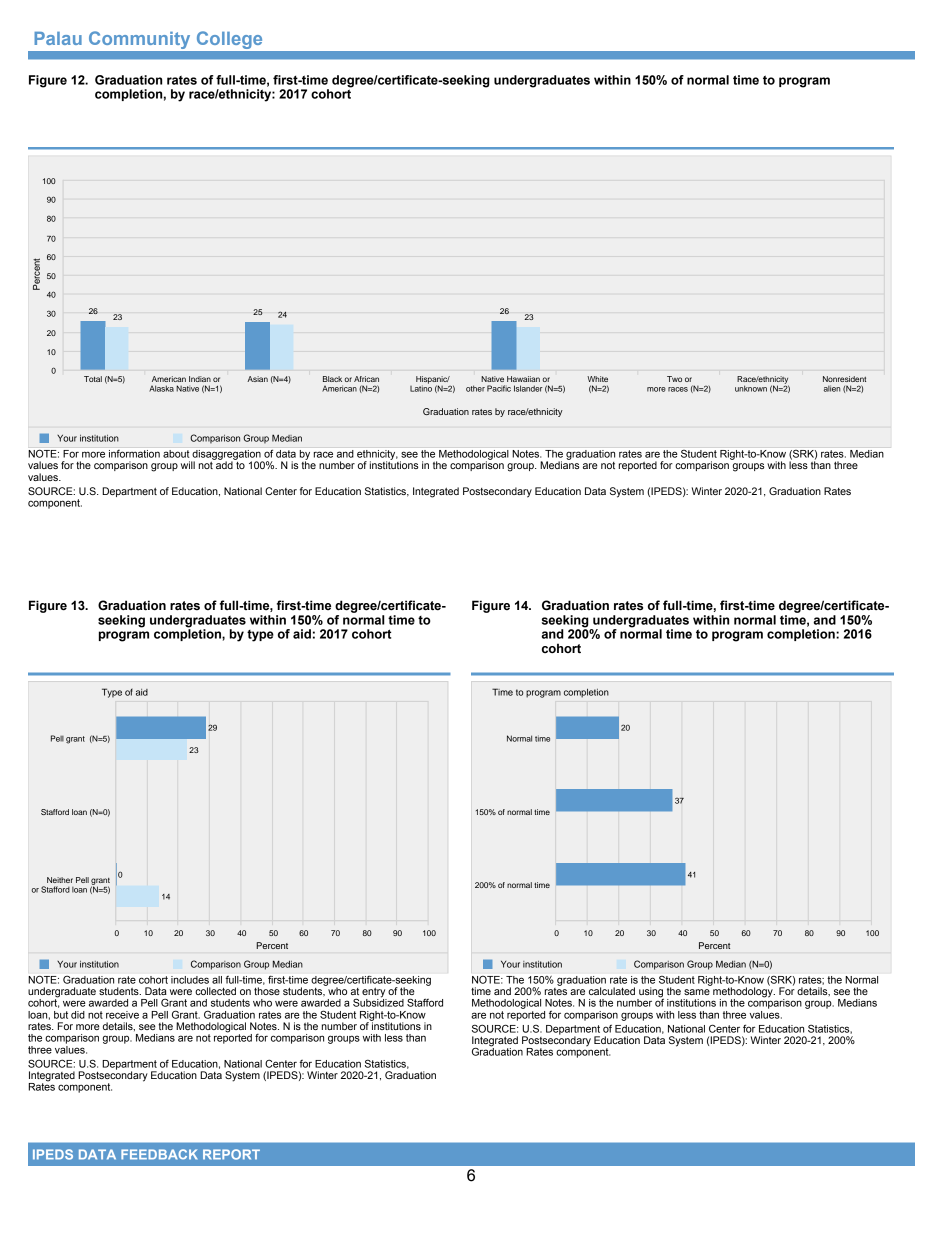 The width and height of the screenshot is (952, 1233). What do you see at coordinates (134, 454) in the screenshot?
I see `information` at bounding box center [134, 454].
